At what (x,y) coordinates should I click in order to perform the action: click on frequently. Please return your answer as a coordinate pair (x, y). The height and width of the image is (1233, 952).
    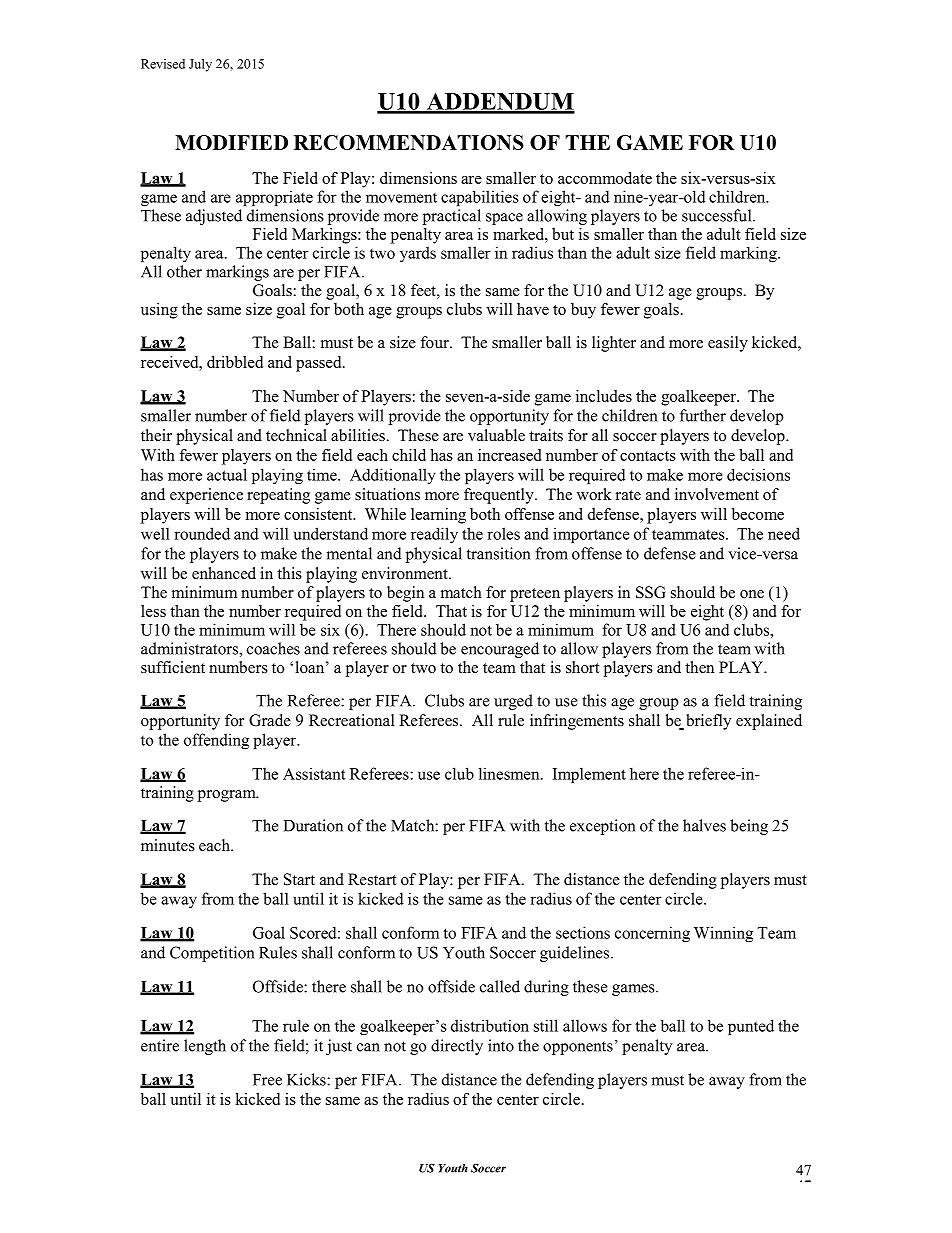
    Looking at the image, I should click on (500, 496).
